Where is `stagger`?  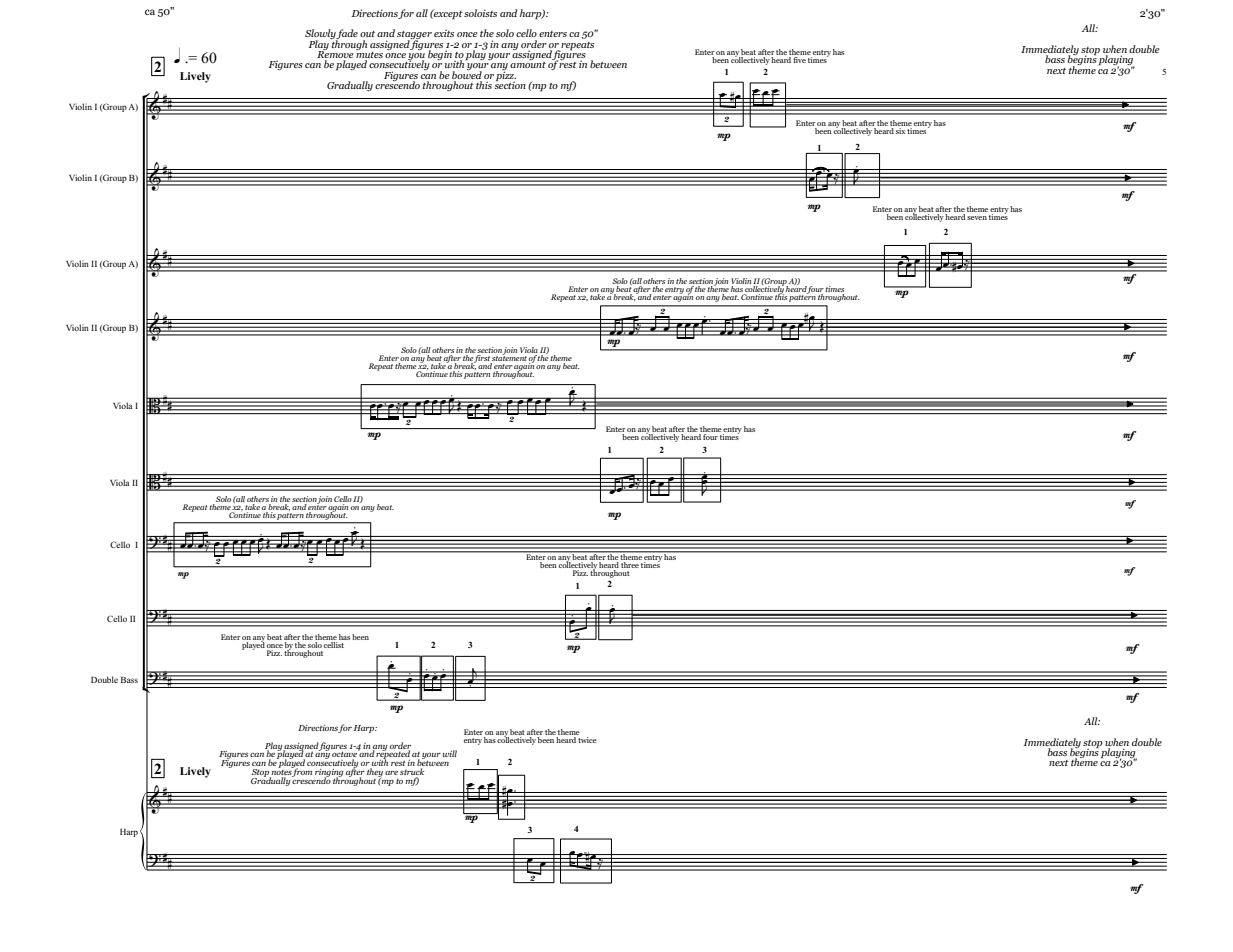
stagger is located at coordinates (414, 36).
